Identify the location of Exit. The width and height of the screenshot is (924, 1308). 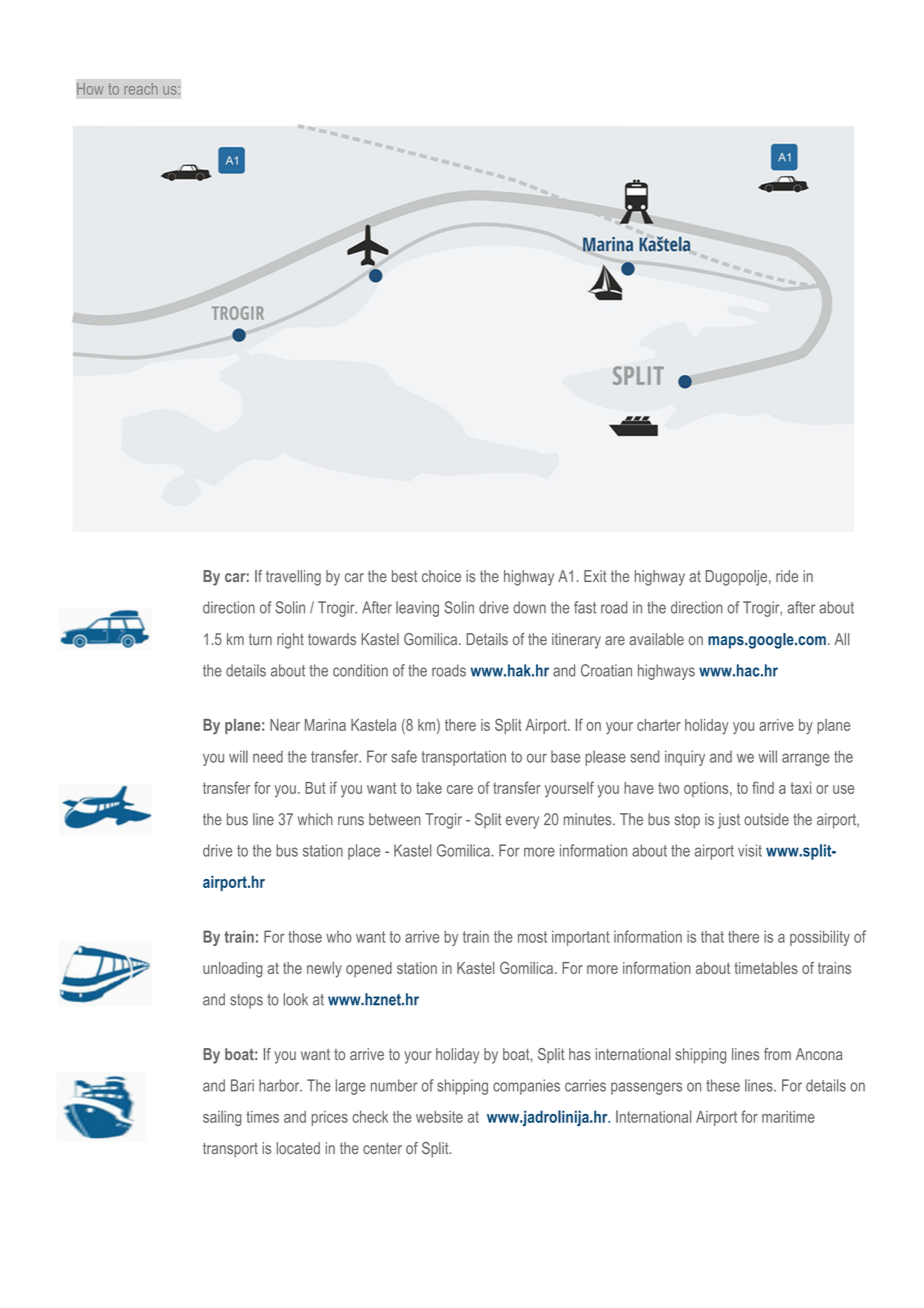
(595, 576).
